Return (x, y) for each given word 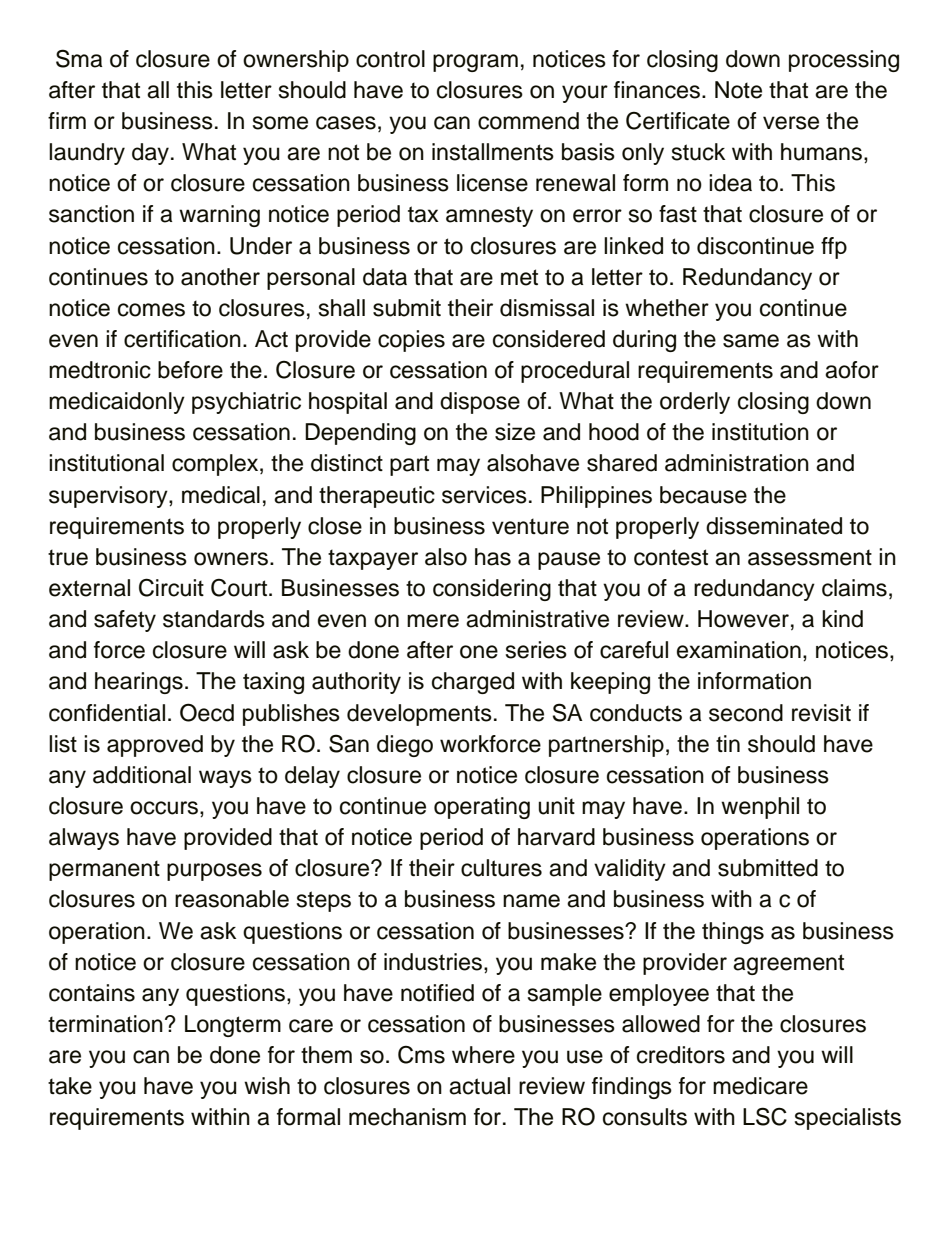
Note (738, 90)
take (70, 1086)
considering (492, 590)
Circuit (171, 587)
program (475, 63)
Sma (79, 58)
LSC (765, 1116)
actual (479, 1086)
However (743, 619)
